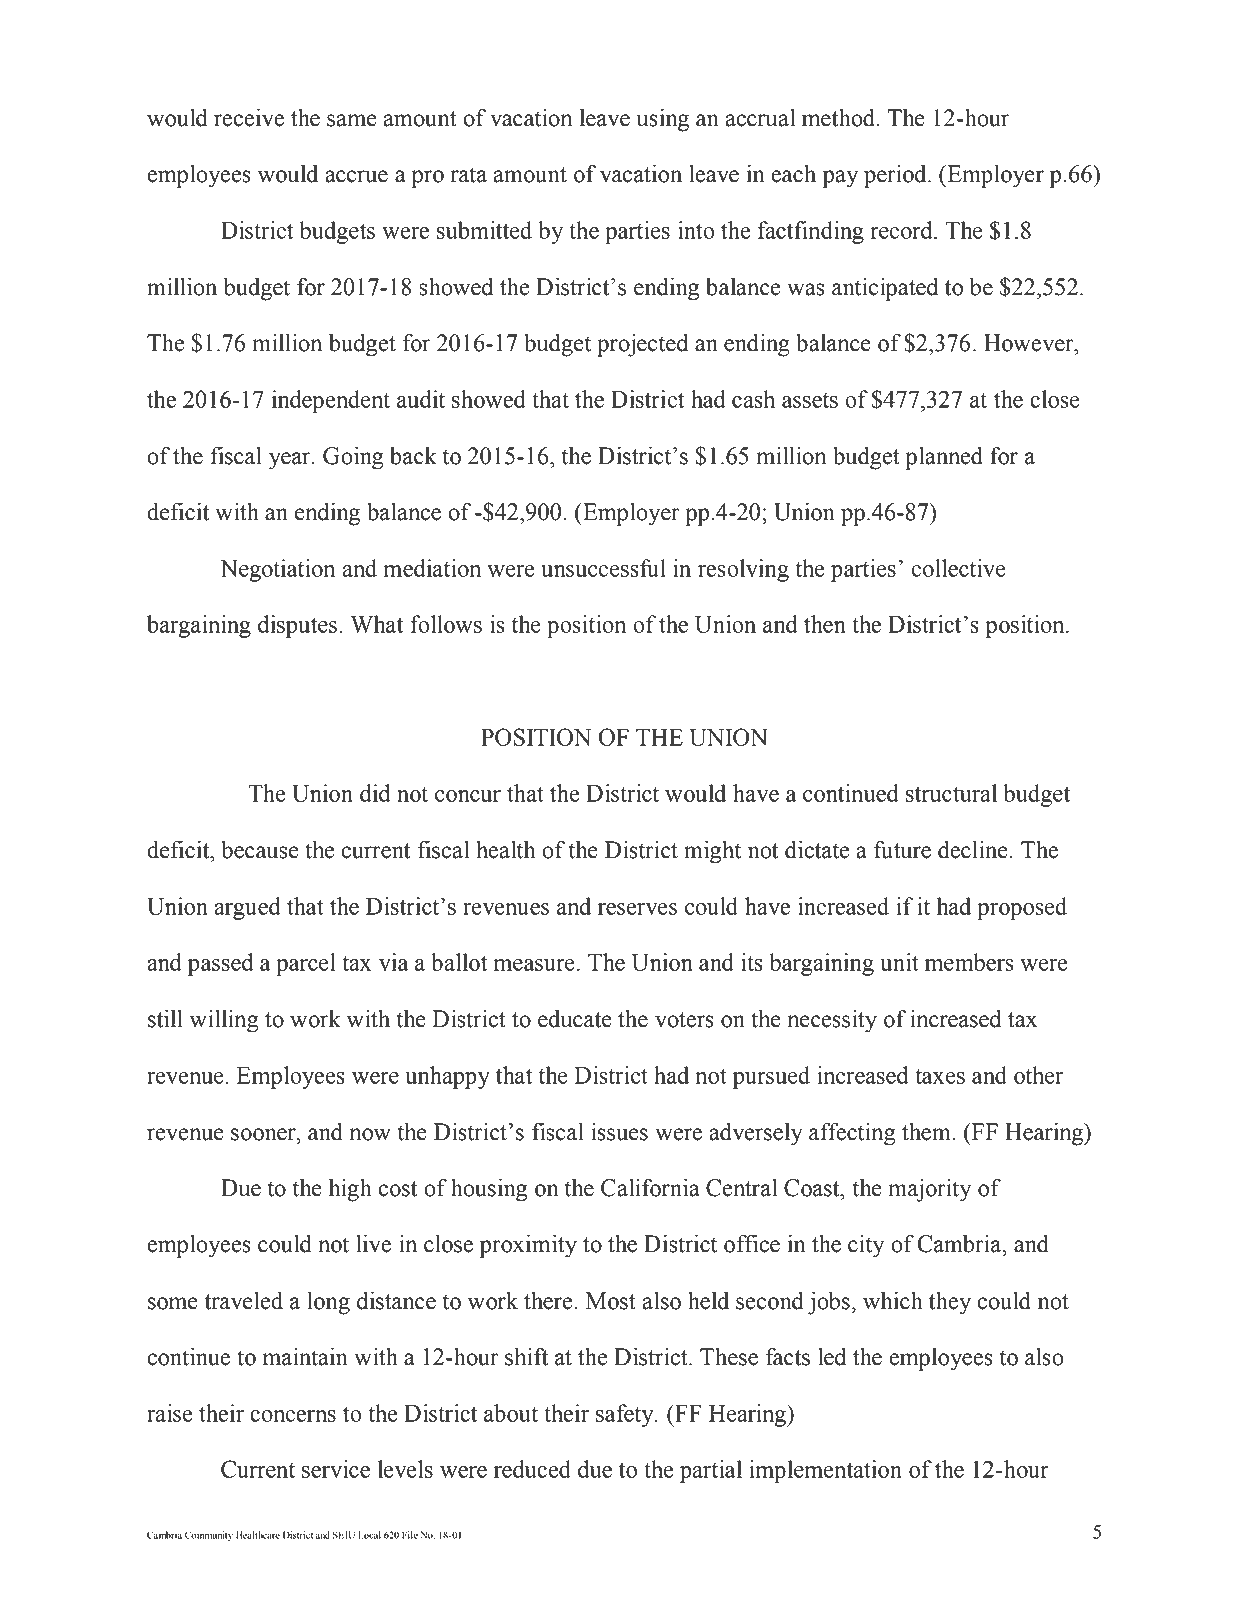  Describe the element at coordinates (534, 965) in the image. I see `measure` at that location.
